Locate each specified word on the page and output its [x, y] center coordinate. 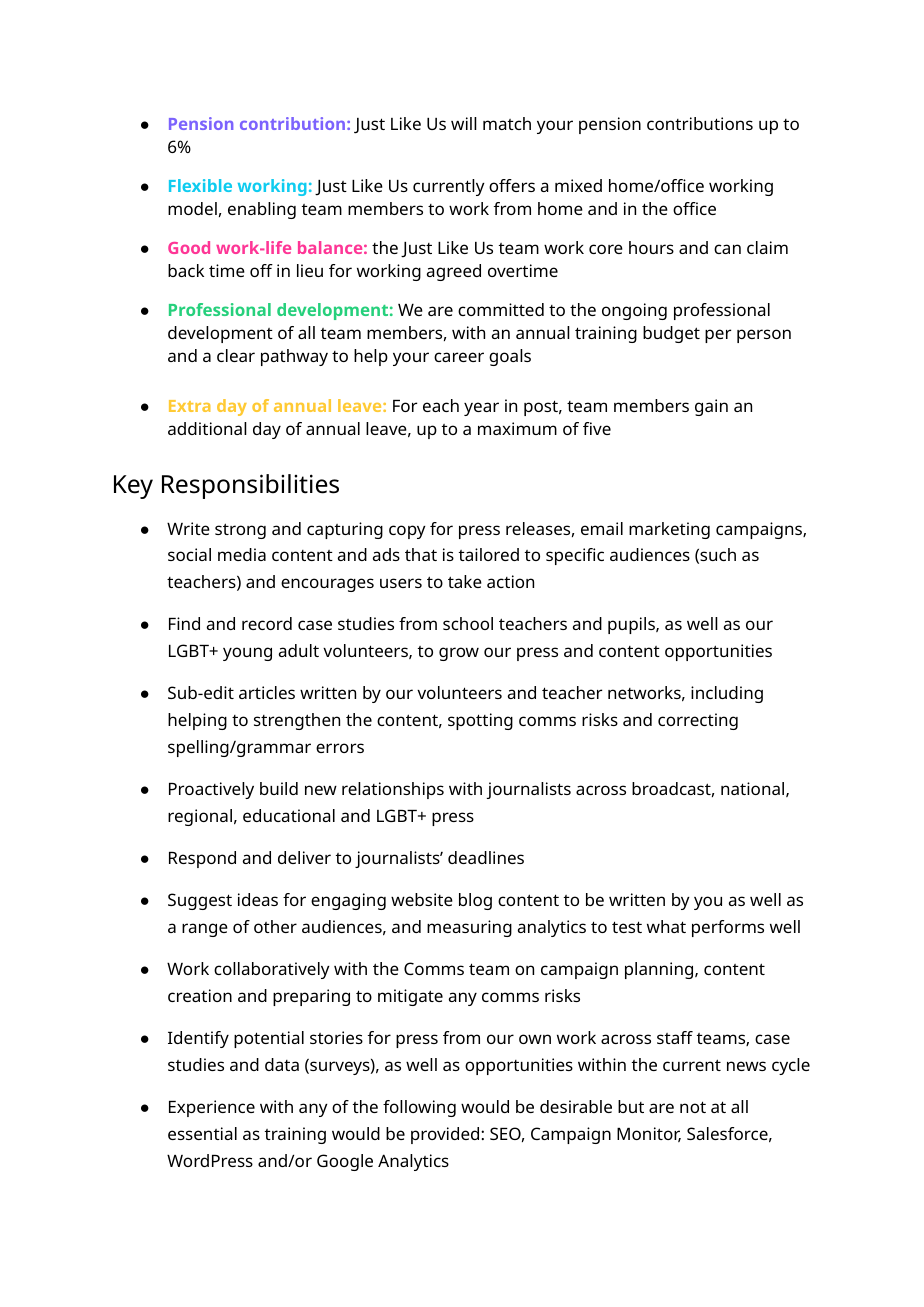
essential [202, 1133]
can [727, 249]
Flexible [200, 185]
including [727, 694]
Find [184, 623]
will [464, 123]
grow [459, 654]
